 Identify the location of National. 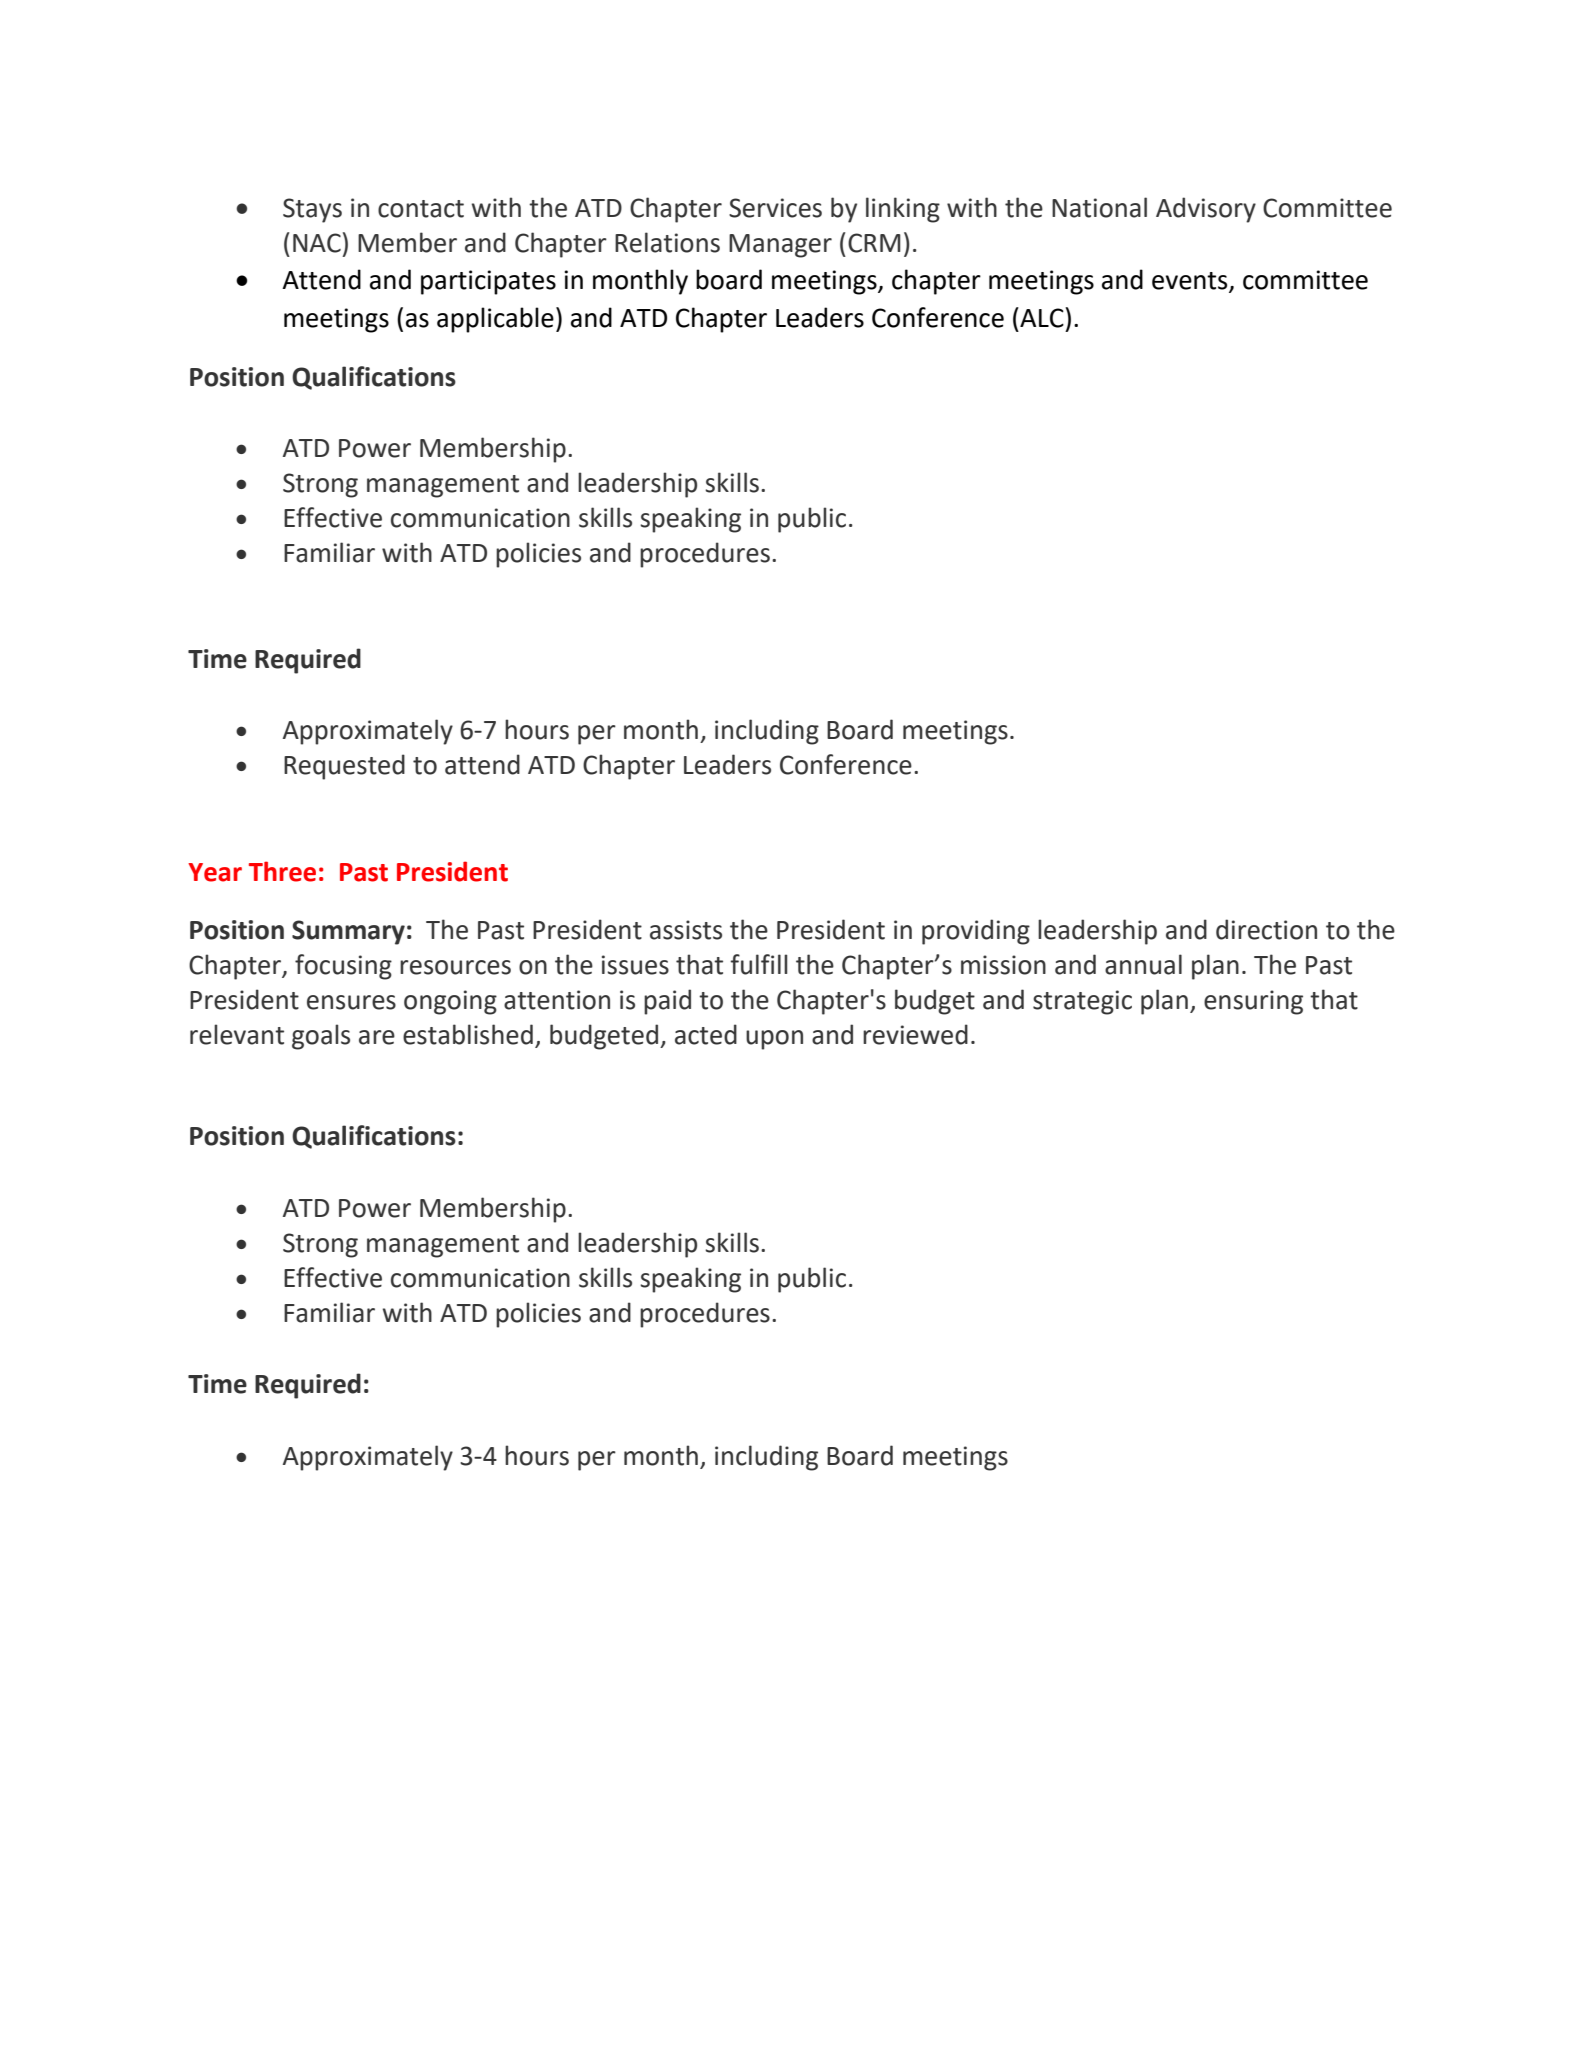
(1099, 207).
